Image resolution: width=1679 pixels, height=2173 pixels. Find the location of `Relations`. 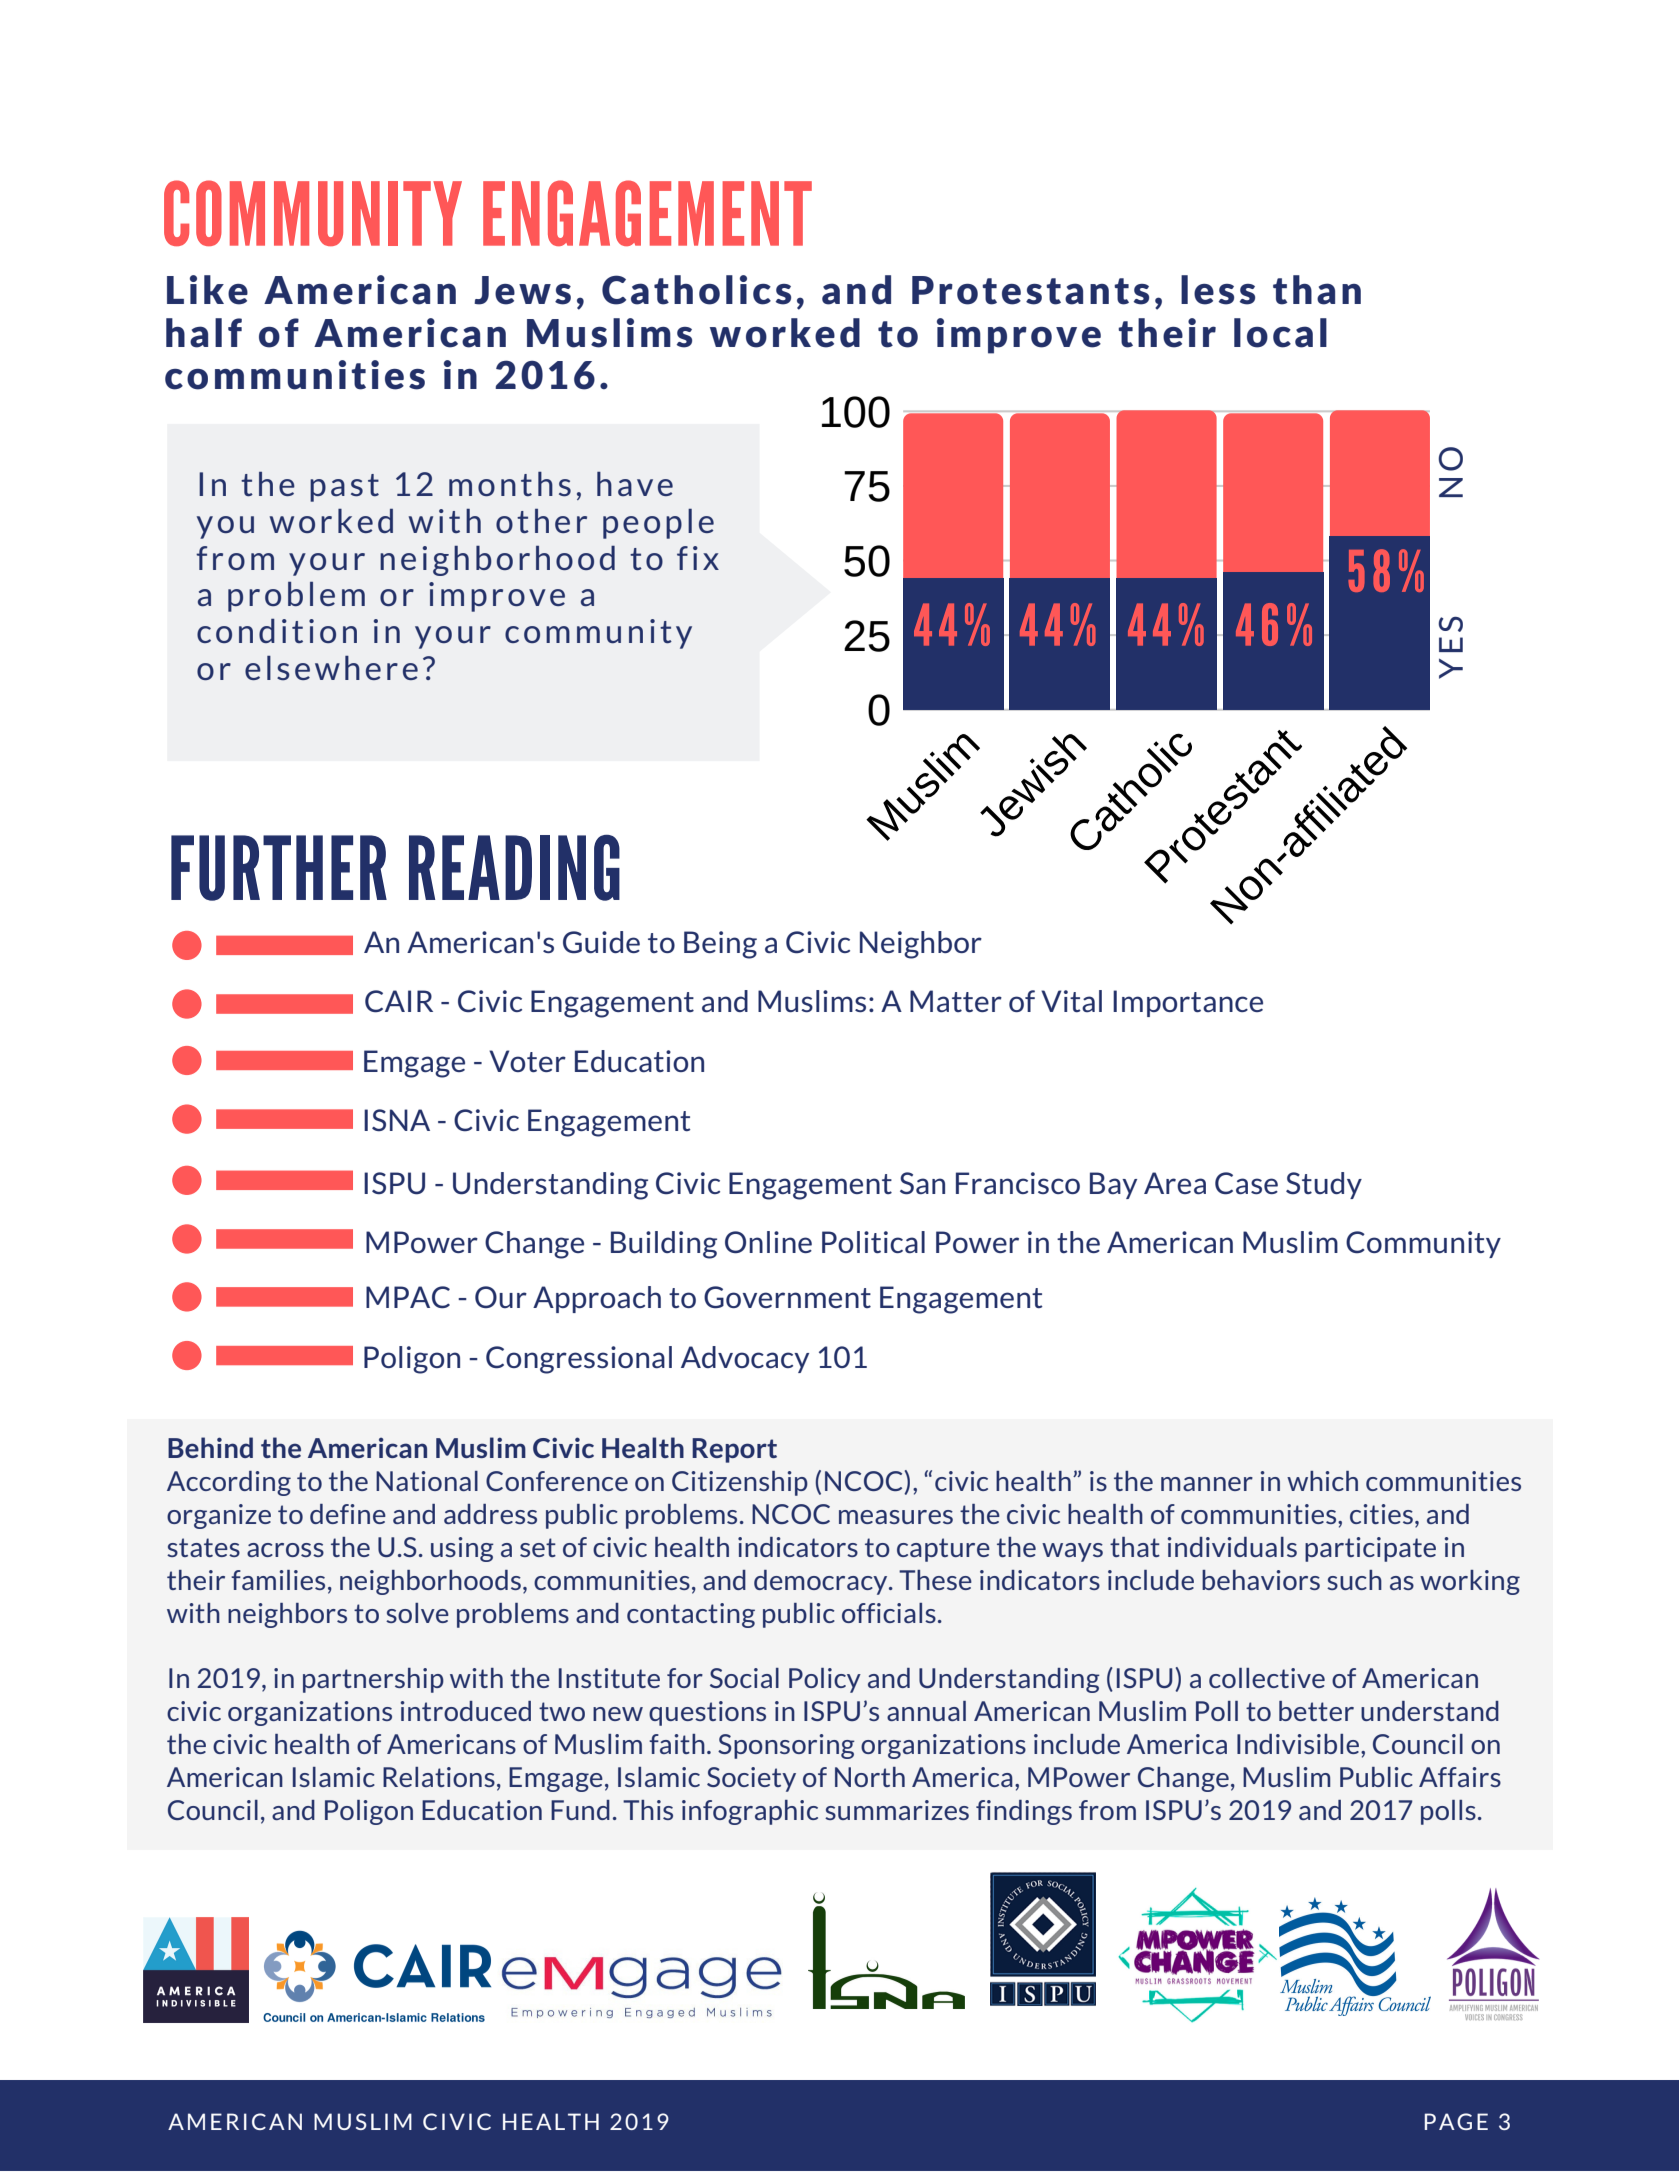

Relations is located at coordinates (439, 1777).
